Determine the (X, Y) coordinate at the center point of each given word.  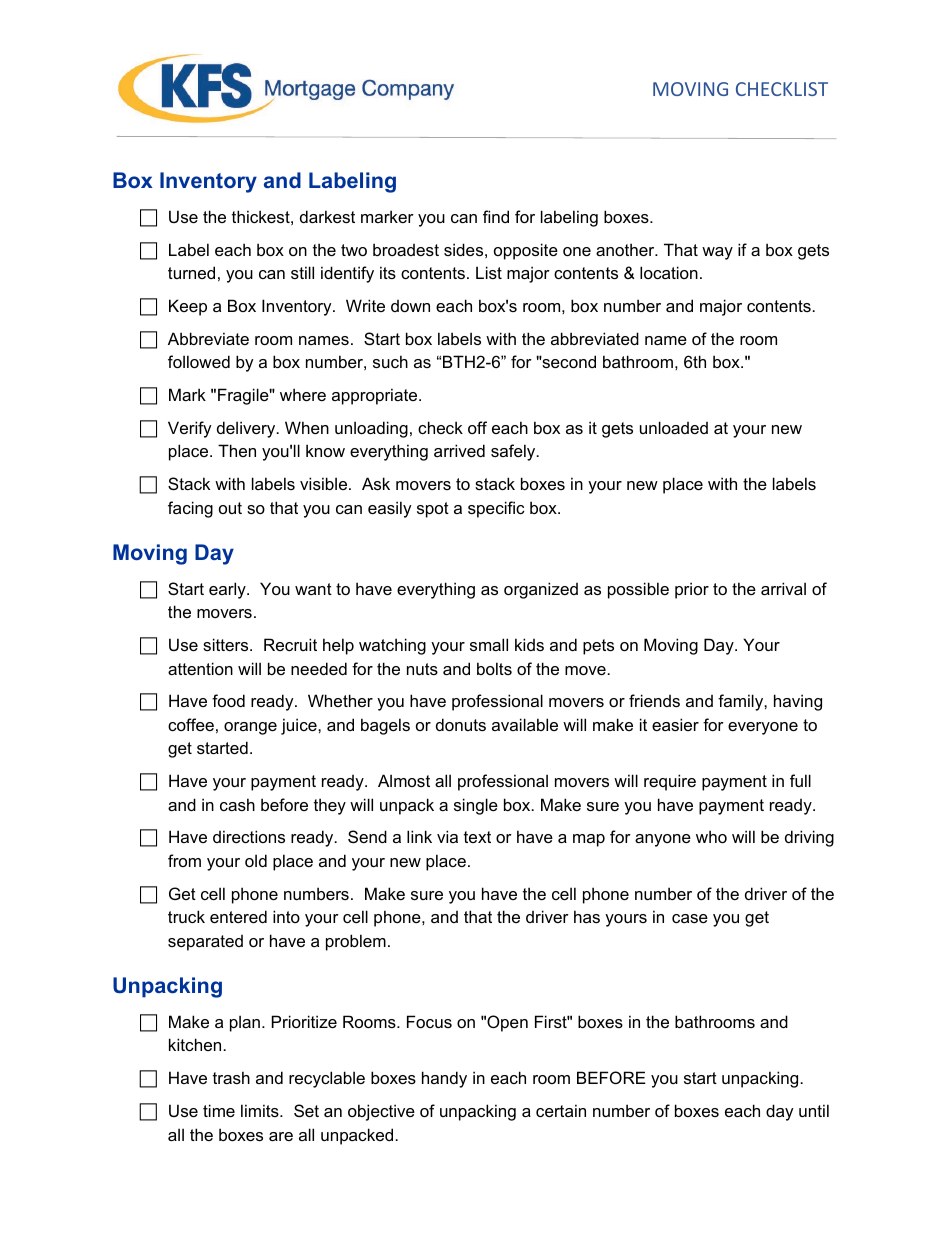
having (798, 702)
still (302, 272)
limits (261, 1110)
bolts (494, 668)
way (717, 253)
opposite (526, 251)
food (228, 700)
